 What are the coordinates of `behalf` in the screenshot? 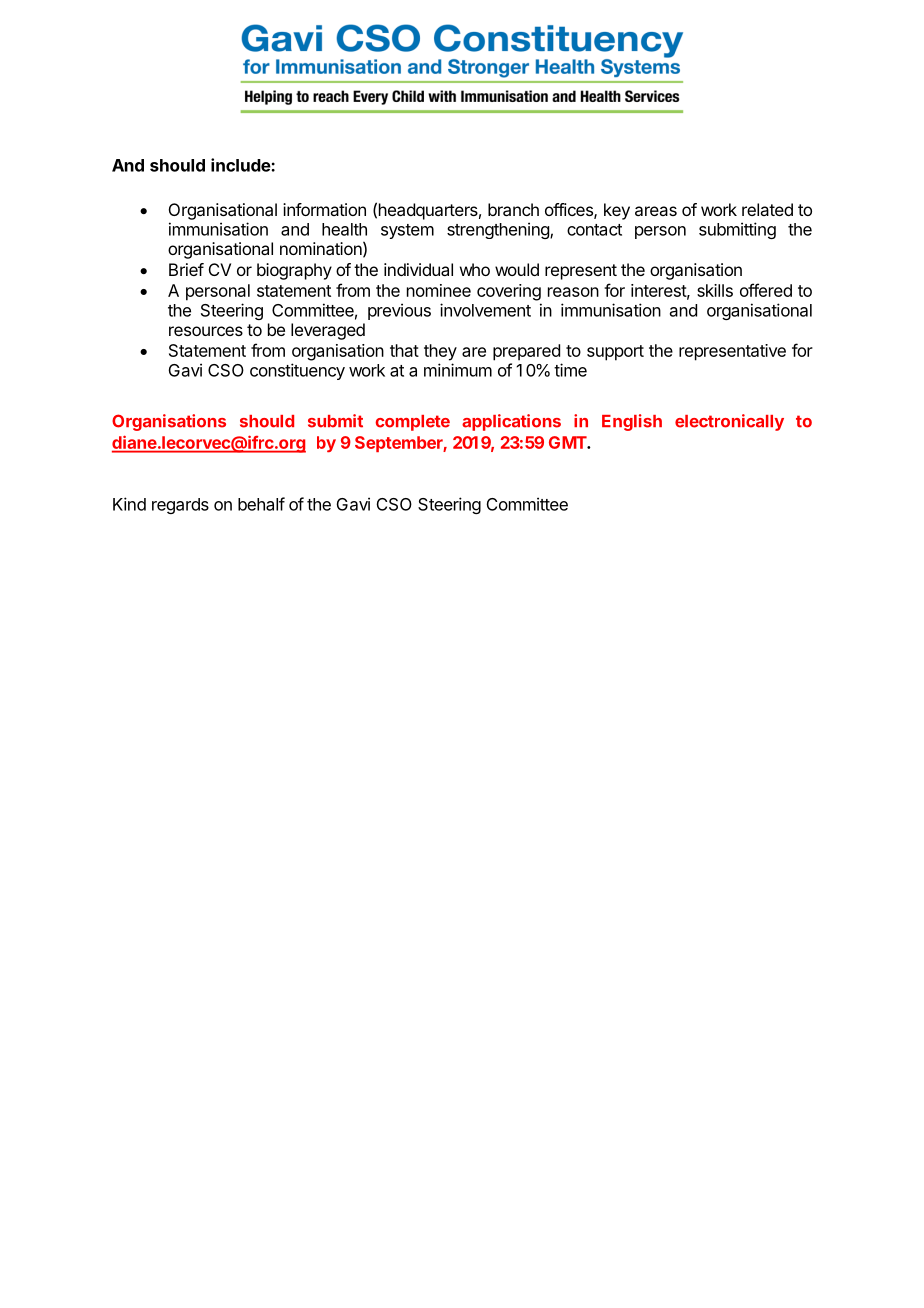 It's located at (261, 504).
